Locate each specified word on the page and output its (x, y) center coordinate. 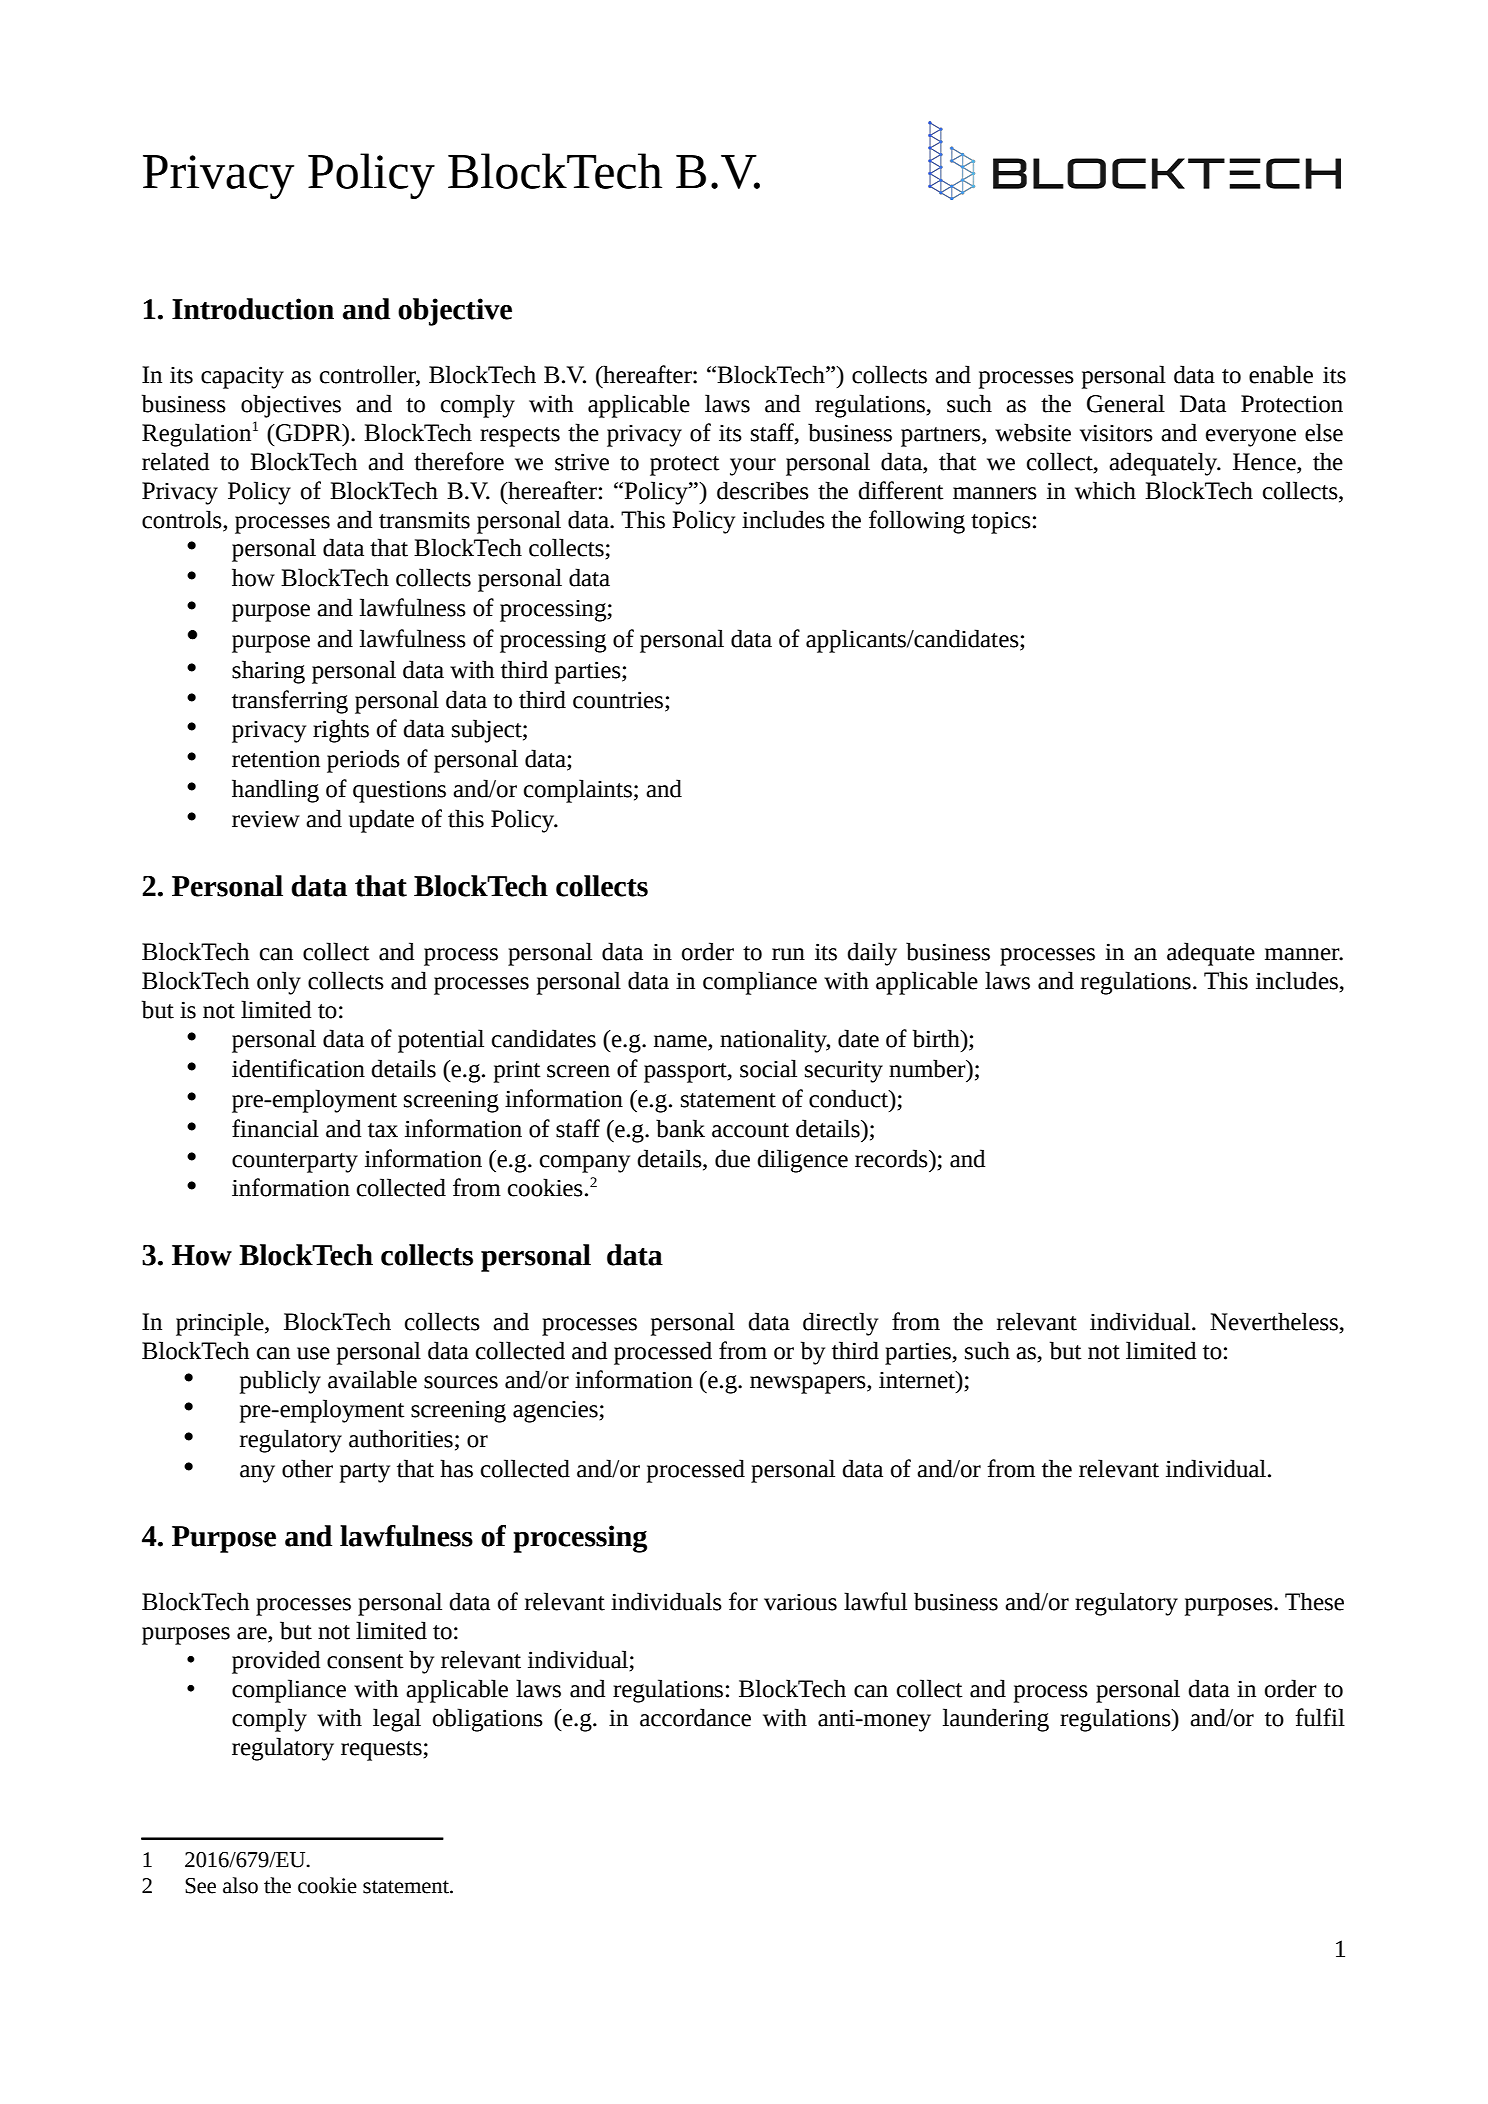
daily (872, 954)
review (266, 819)
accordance (695, 1717)
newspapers (809, 1385)
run (788, 954)
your (753, 467)
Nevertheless (1275, 1321)
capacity (242, 377)
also (240, 1885)
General (1126, 403)
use (313, 1353)
